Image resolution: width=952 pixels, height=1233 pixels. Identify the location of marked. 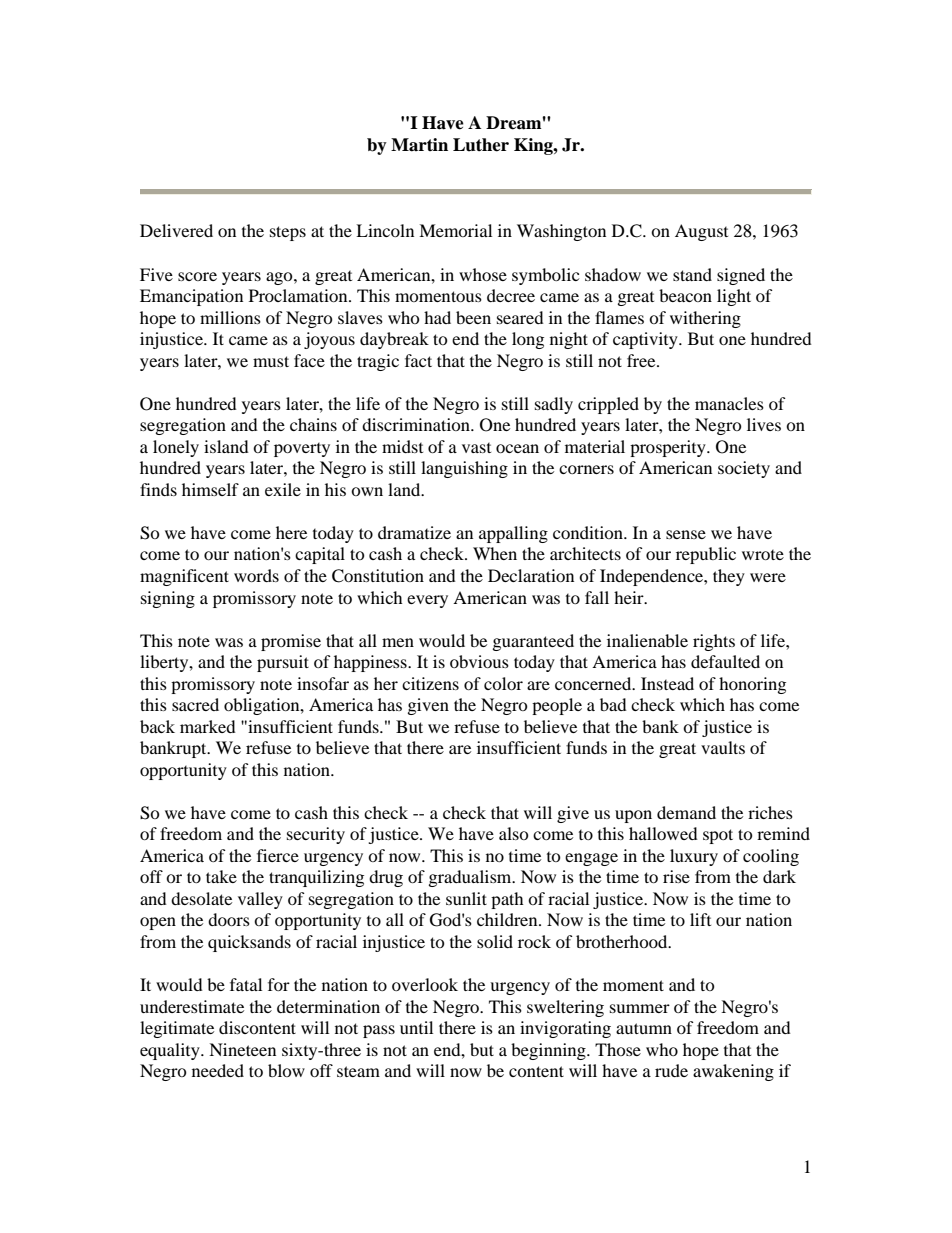
(208, 726).
